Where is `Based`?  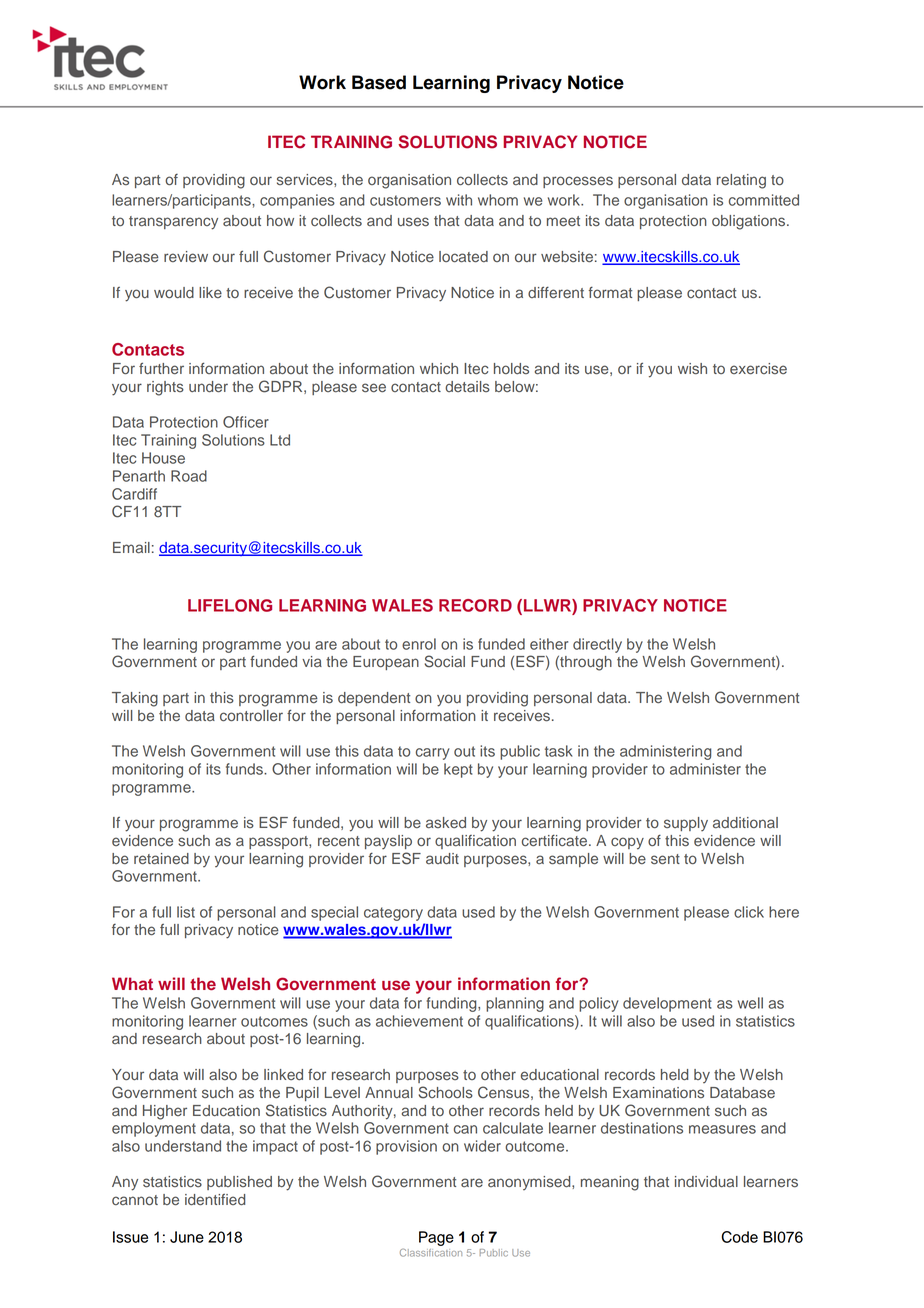 Based is located at coordinates (379, 82).
